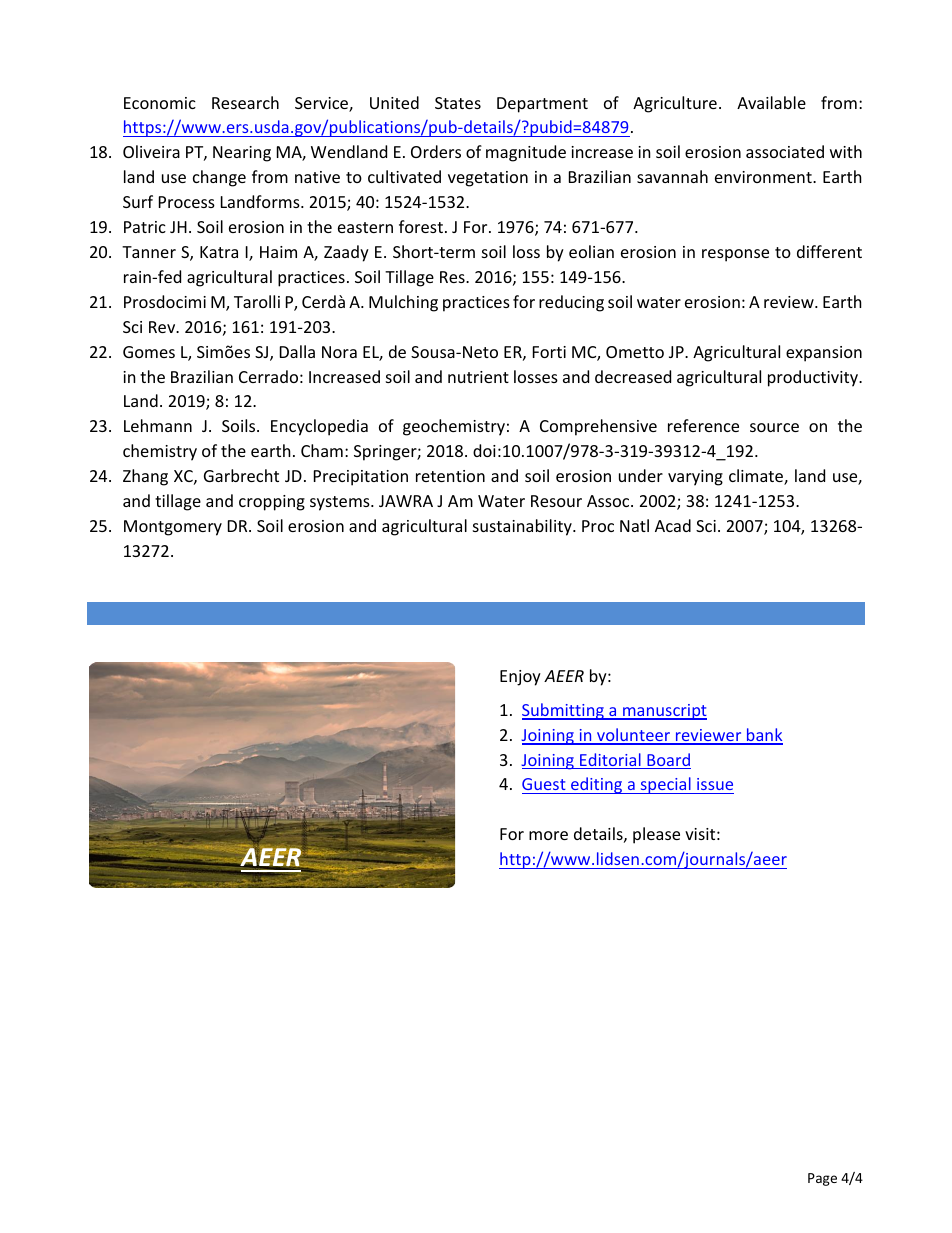  What do you see at coordinates (520, 678) in the document?
I see `Enjoy` at bounding box center [520, 678].
